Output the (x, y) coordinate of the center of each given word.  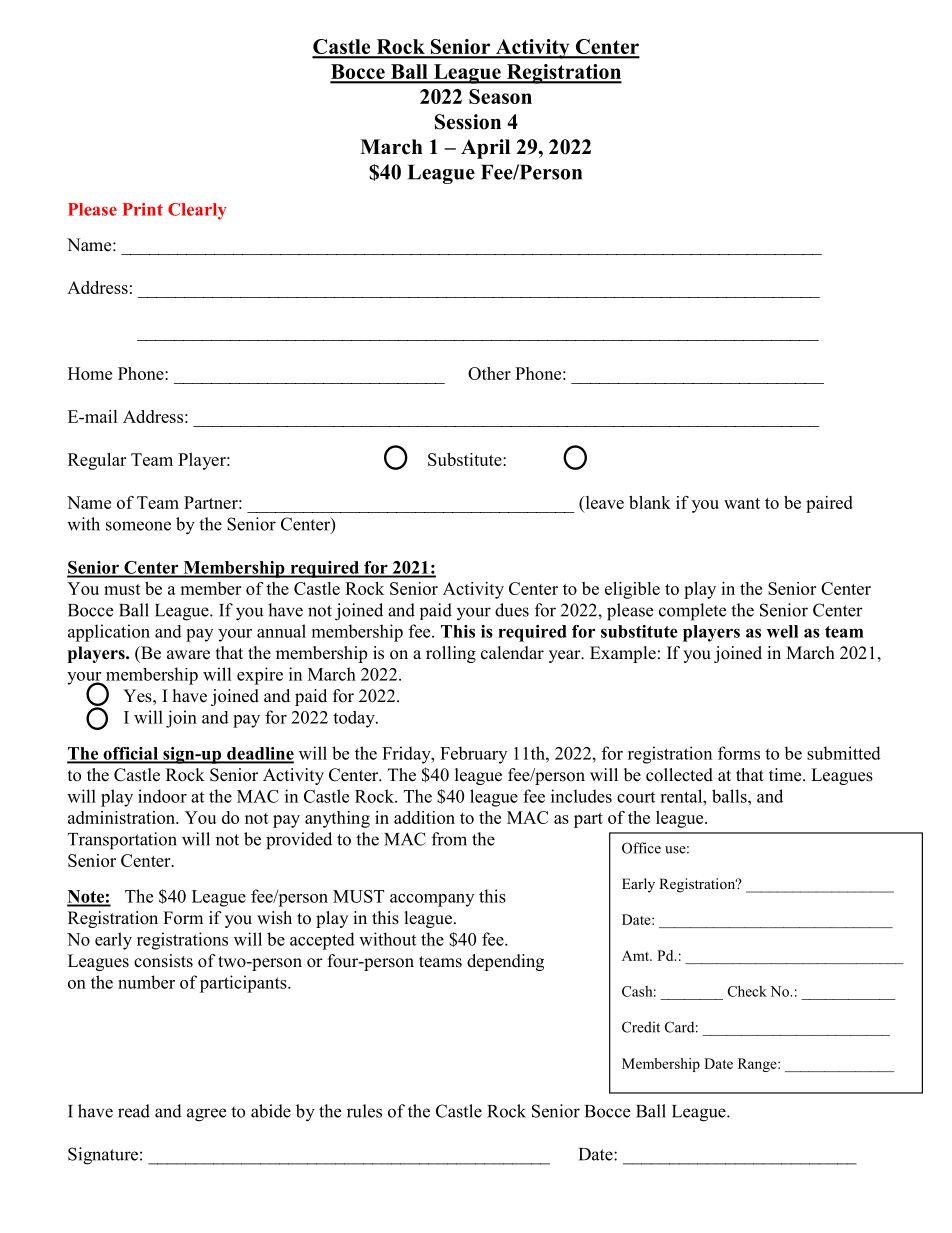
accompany (432, 900)
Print (142, 209)
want (742, 503)
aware (188, 655)
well (782, 631)
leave (603, 502)
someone (138, 526)
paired (829, 504)
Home (90, 373)
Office (641, 848)
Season (500, 96)
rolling (451, 654)
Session (468, 122)
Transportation (122, 841)
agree (206, 1115)
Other (489, 373)
